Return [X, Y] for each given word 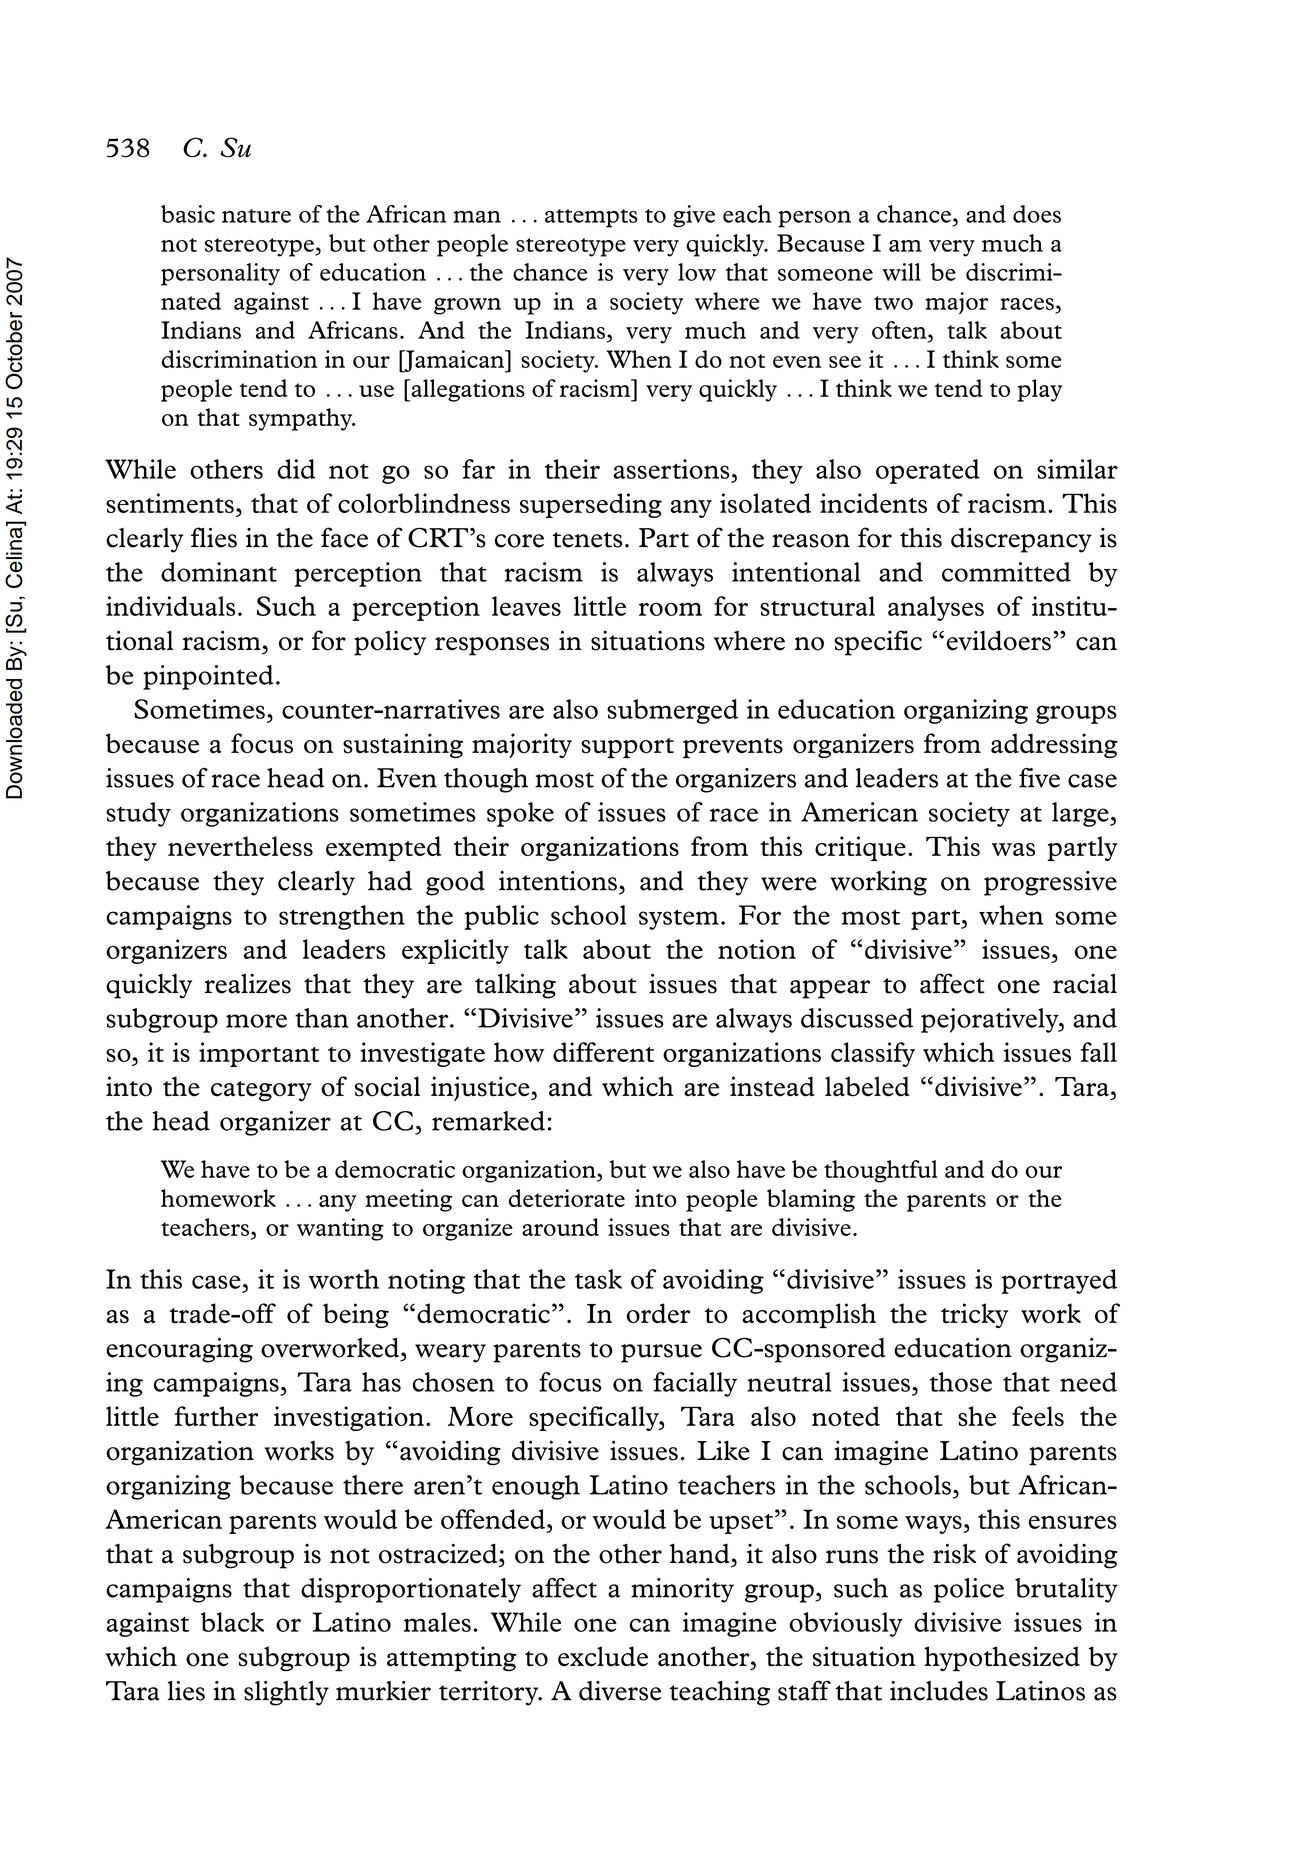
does [1037, 214]
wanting [340, 1229]
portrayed [1059, 1281]
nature [256, 216]
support [627, 748]
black [232, 1622]
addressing [1054, 745]
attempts [591, 218]
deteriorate [567, 1198]
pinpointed [208, 677]
